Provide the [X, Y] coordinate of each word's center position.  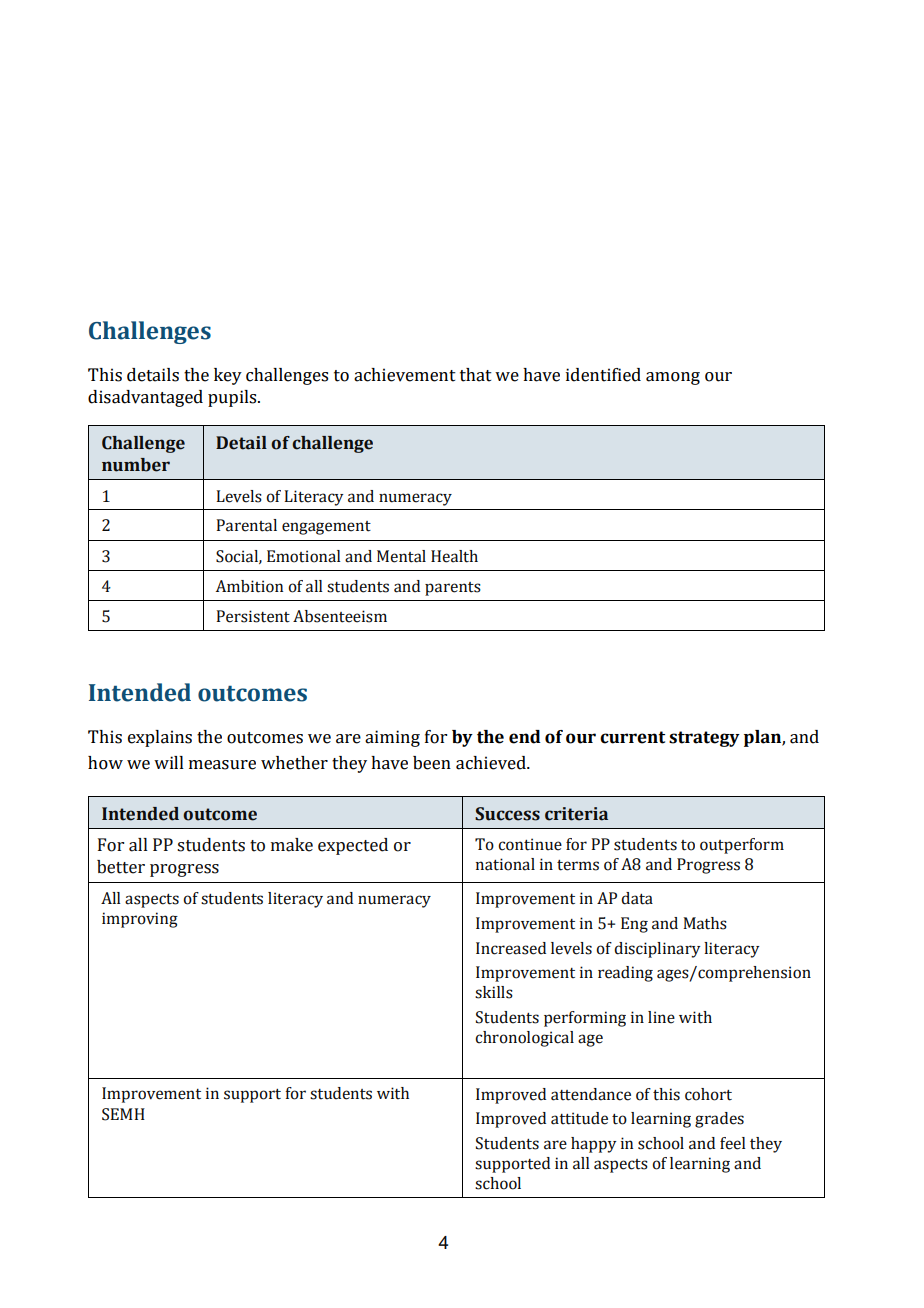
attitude [579, 1118]
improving [140, 920]
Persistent [253, 616]
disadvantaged [145, 398]
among [673, 378]
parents [453, 589]
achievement [405, 375]
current [632, 737]
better [121, 867]
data [637, 898]
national [505, 864]
